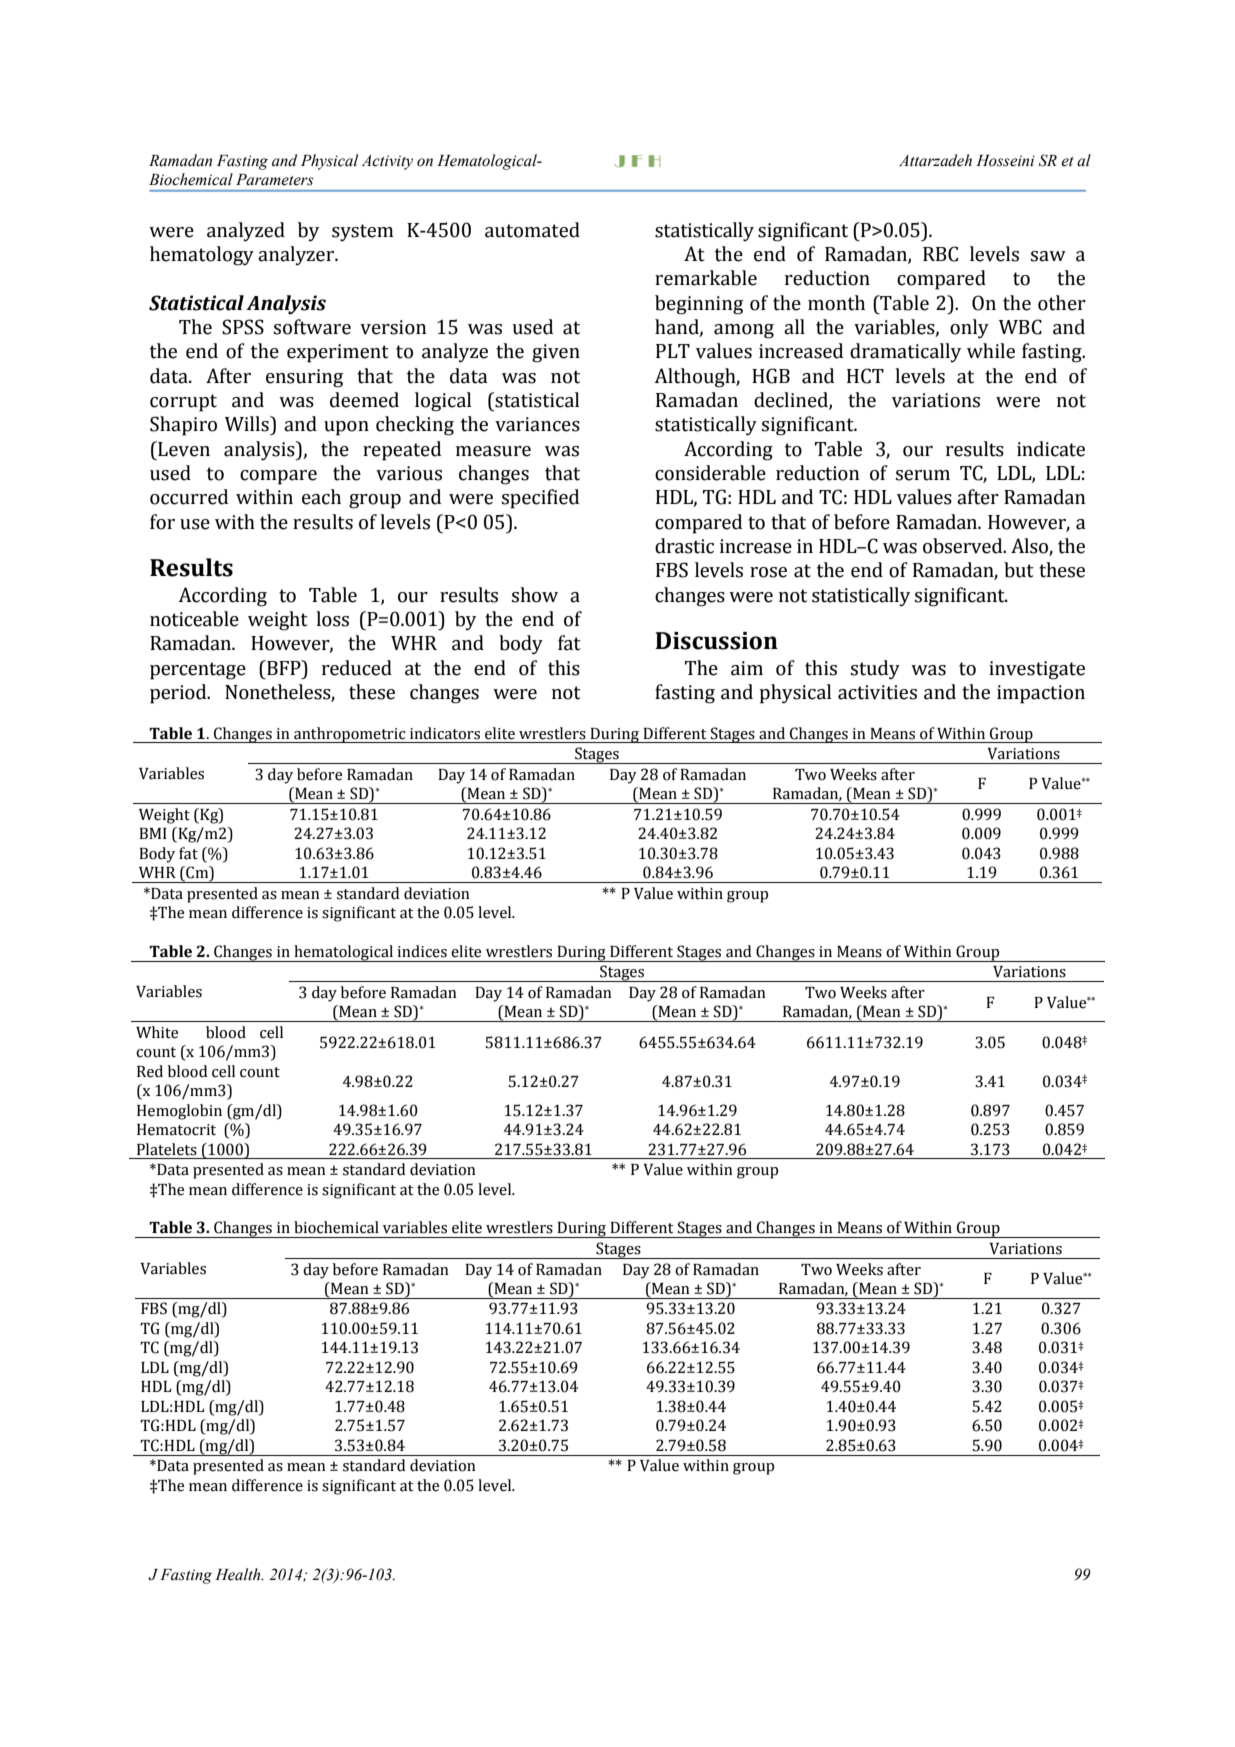  I want to click on Platelets, so click(167, 1149).
